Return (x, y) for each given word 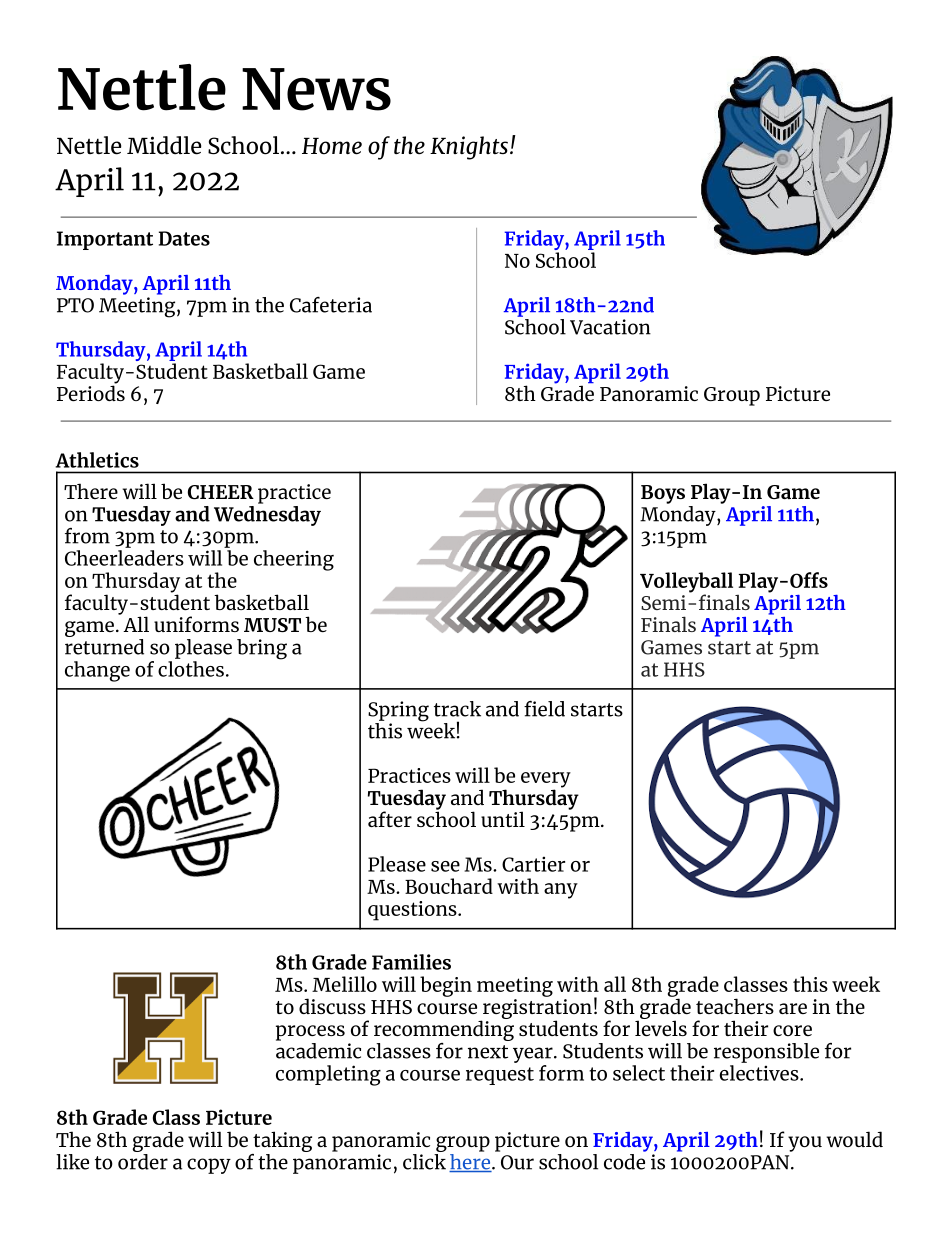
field (544, 709)
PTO (75, 305)
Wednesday (267, 514)
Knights (469, 148)
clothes (191, 667)
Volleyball (686, 583)
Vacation (610, 327)
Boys (663, 494)
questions (413, 911)
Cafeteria (331, 305)
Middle (164, 145)
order (143, 1160)
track (457, 709)
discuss (332, 1006)
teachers (735, 1006)
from (87, 536)
